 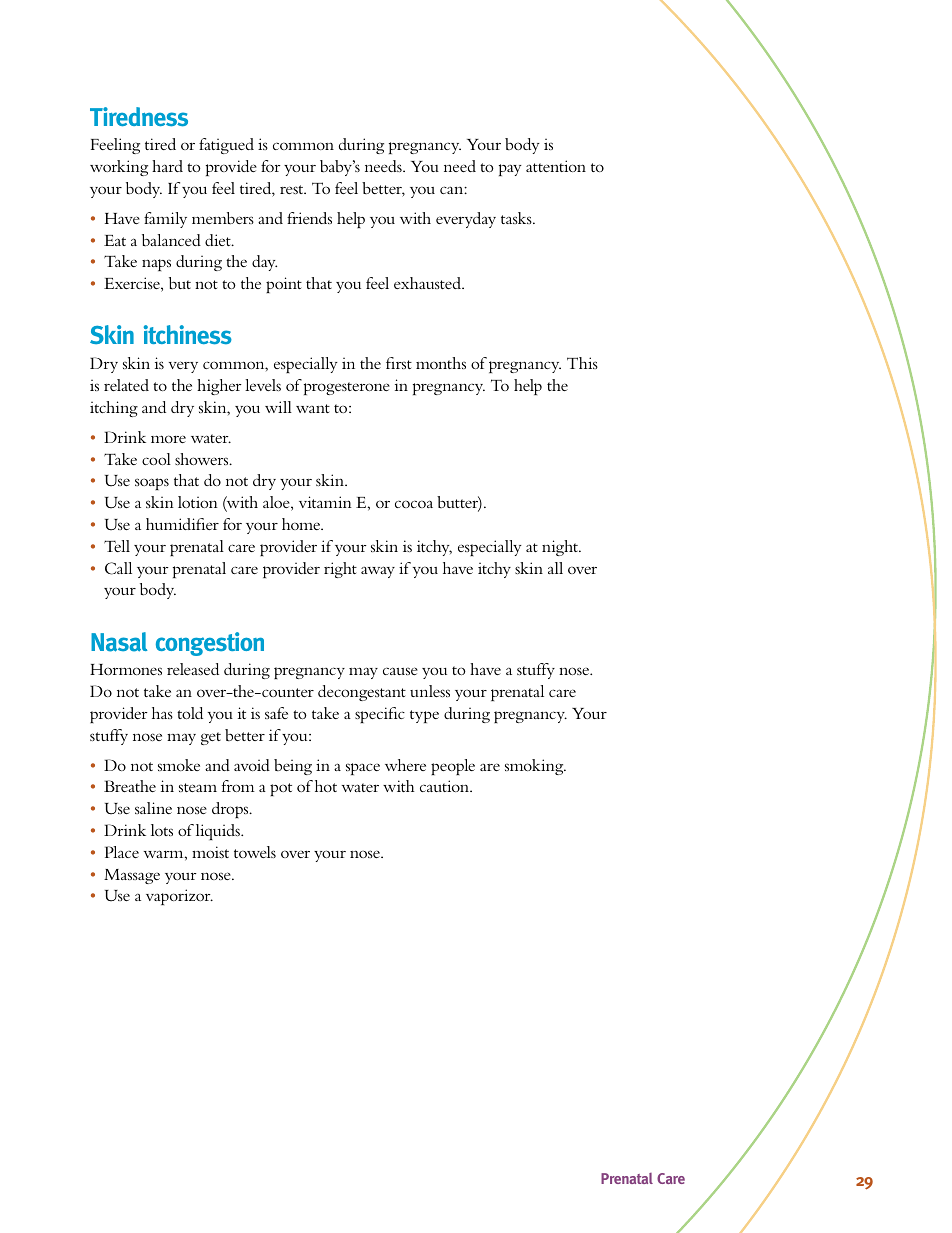 What do you see at coordinates (326, 786) in the screenshot?
I see `hot` at bounding box center [326, 786].
